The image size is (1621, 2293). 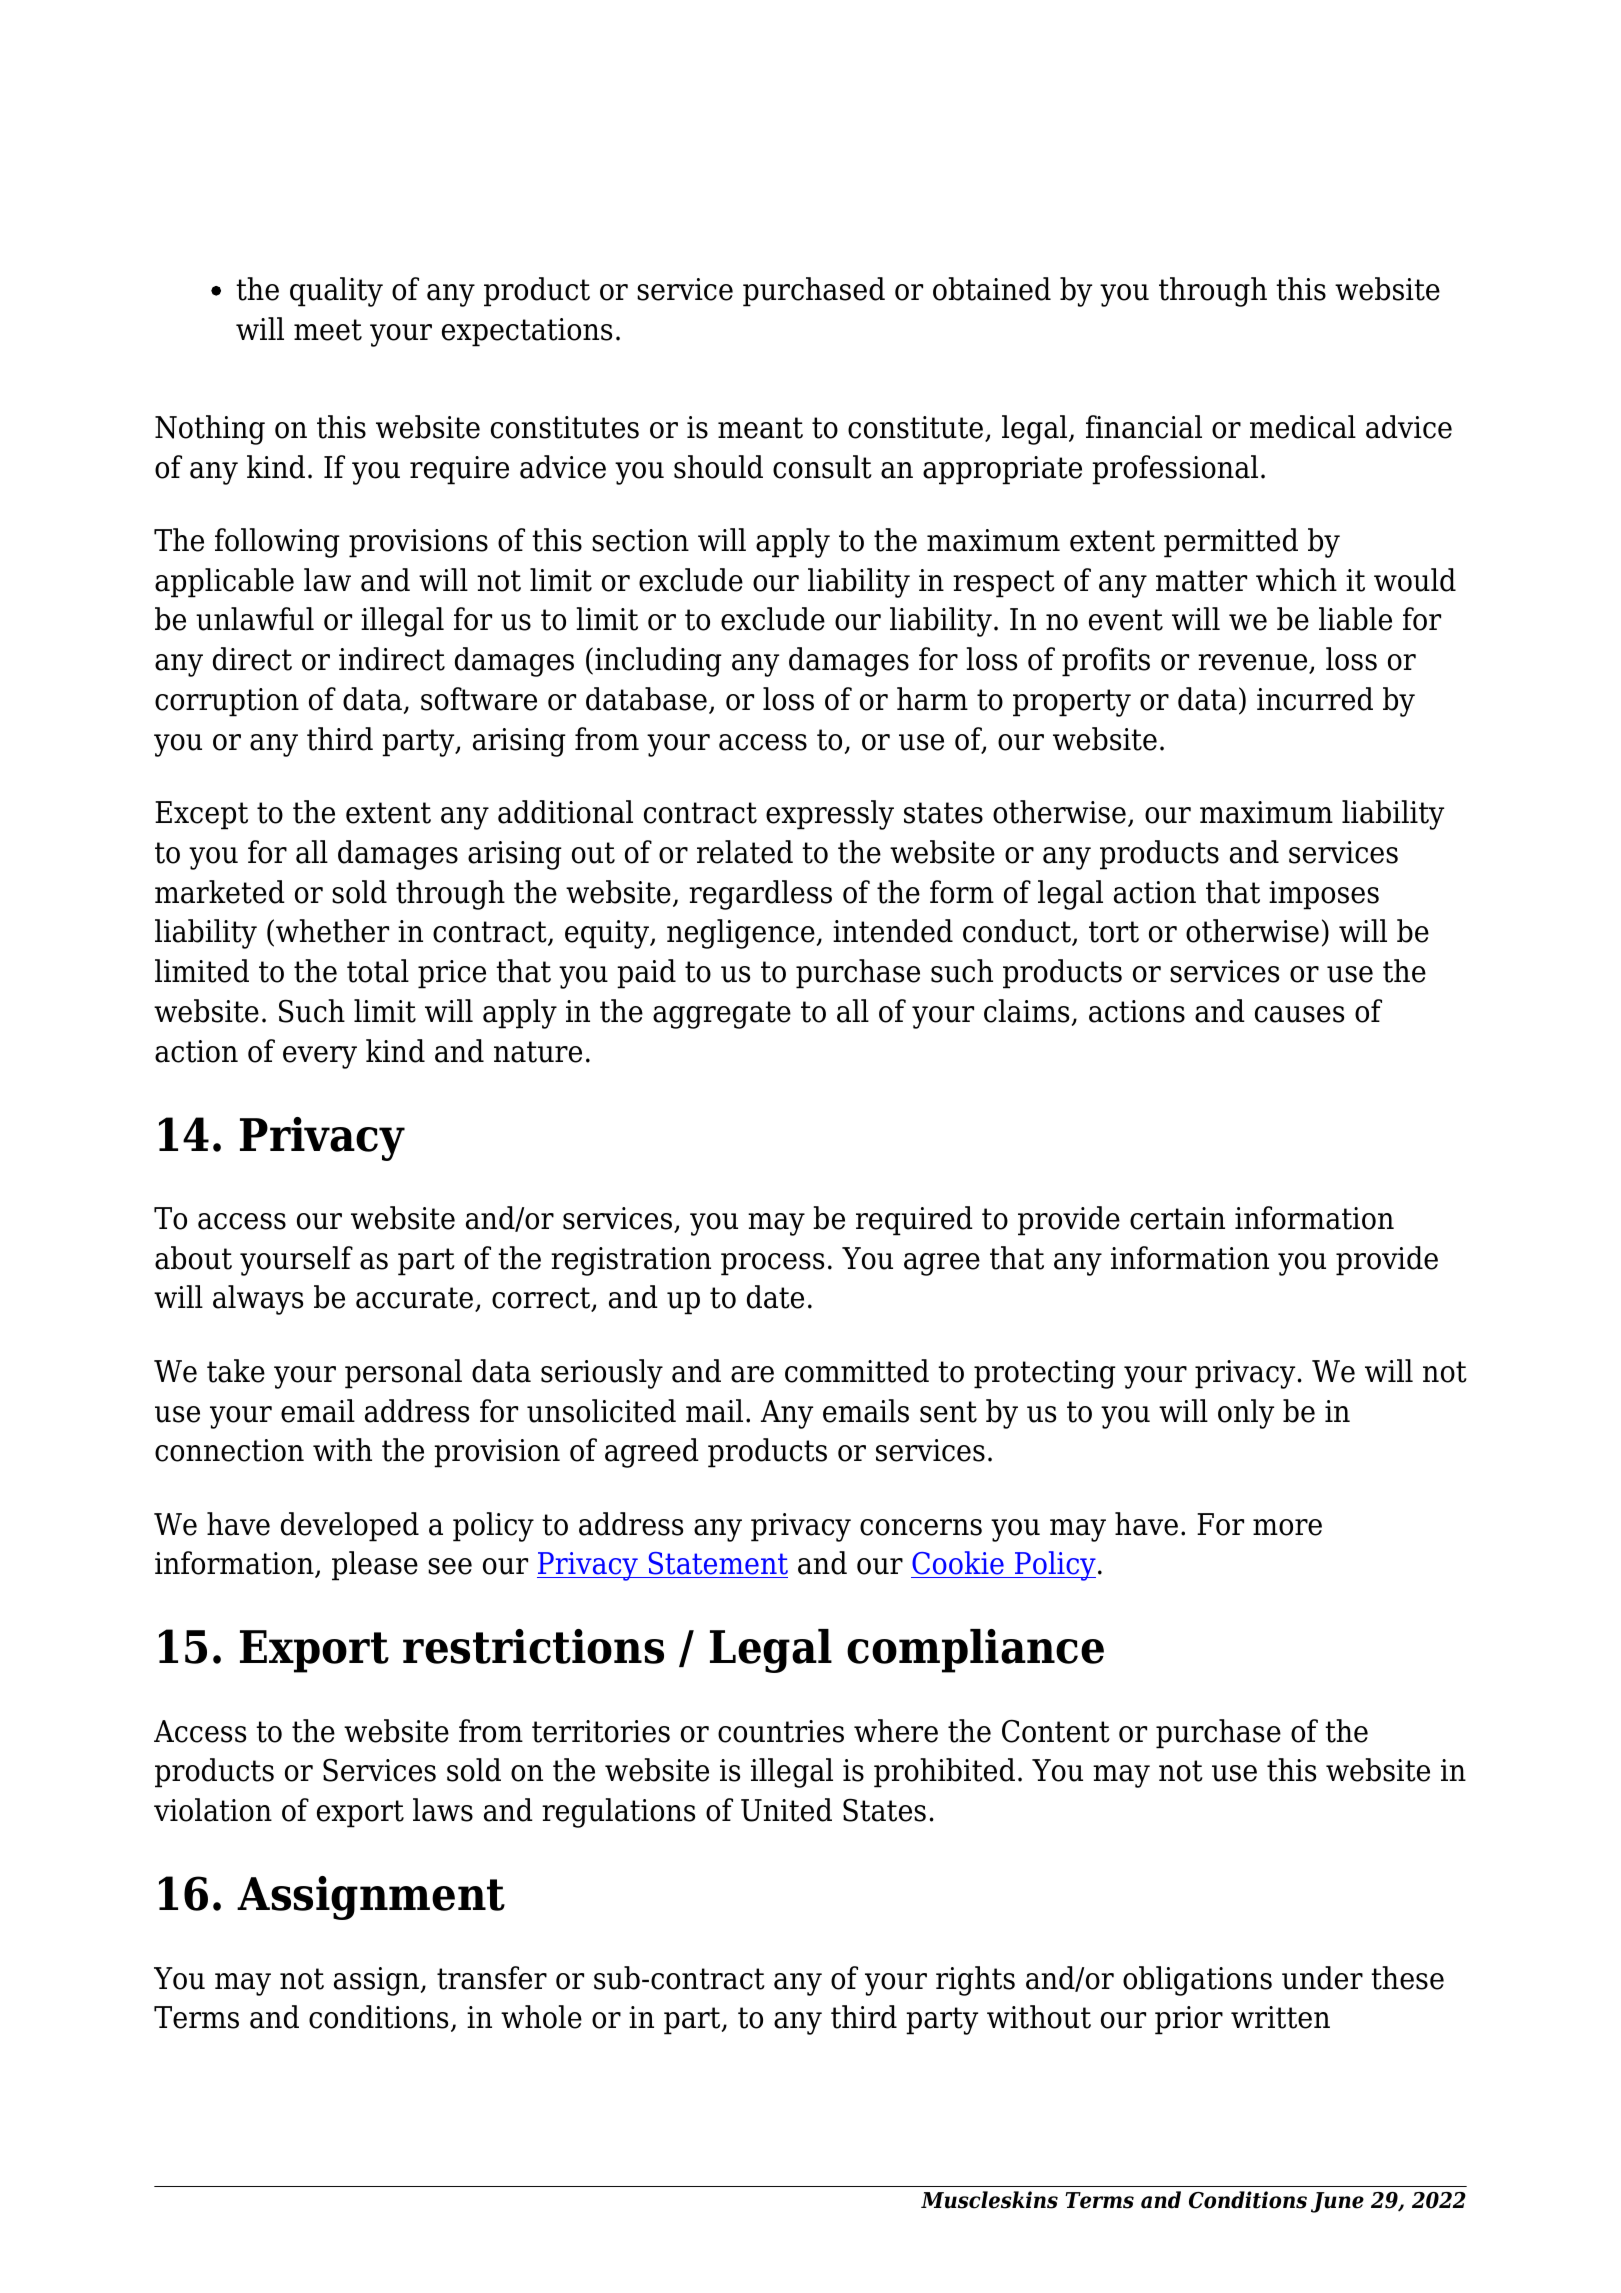 What do you see at coordinates (1324, 895) in the screenshot?
I see `imposes` at bounding box center [1324, 895].
